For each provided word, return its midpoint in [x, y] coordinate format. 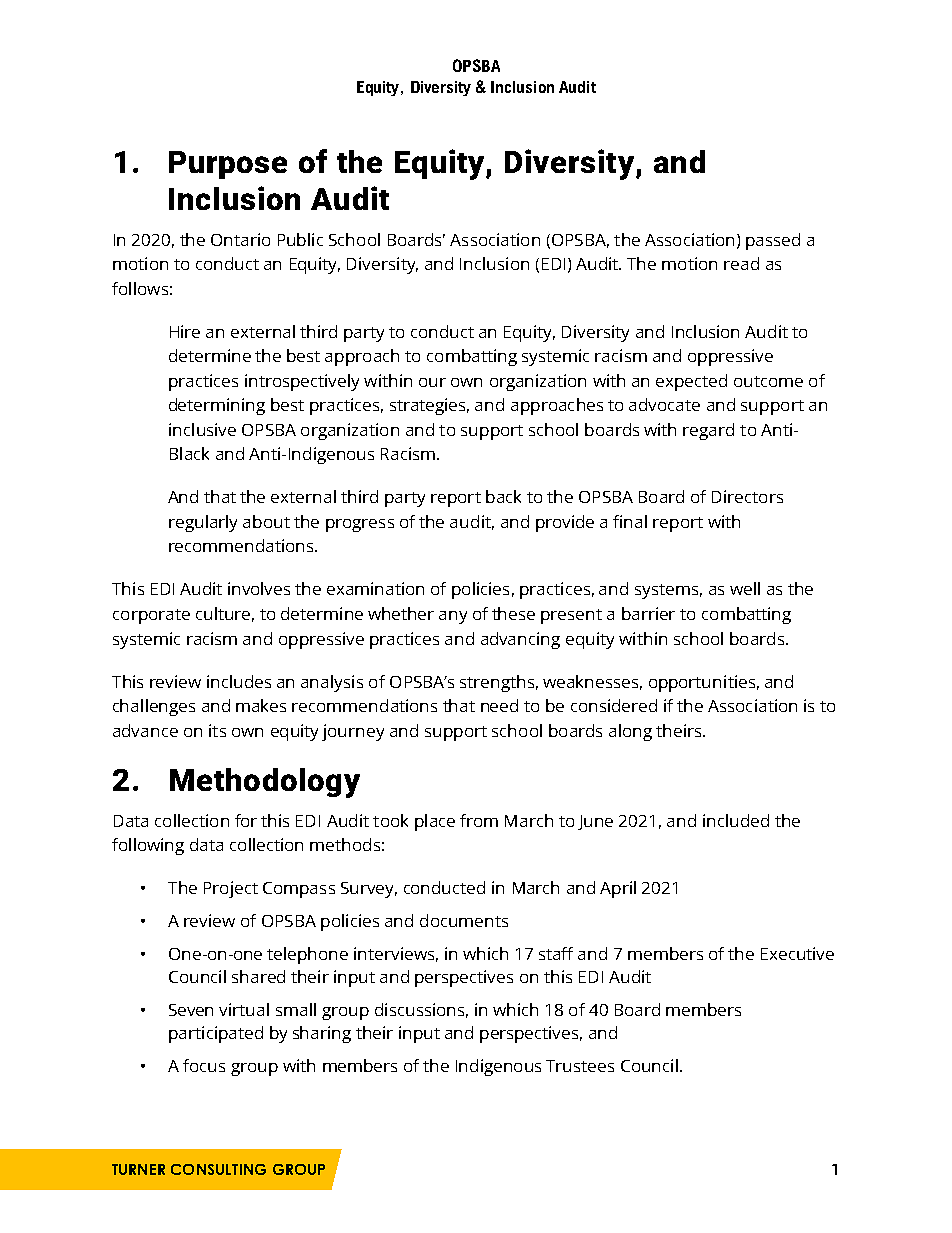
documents [464, 920]
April [618, 889]
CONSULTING [218, 1169]
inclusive [202, 429]
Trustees [580, 1066]
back [503, 496]
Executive [797, 953]
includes [239, 681]
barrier [648, 613]
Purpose [228, 165]
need [499, 705]
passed [773, 241]
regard [708, 431]
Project [231, 889]
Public [300, 239]
